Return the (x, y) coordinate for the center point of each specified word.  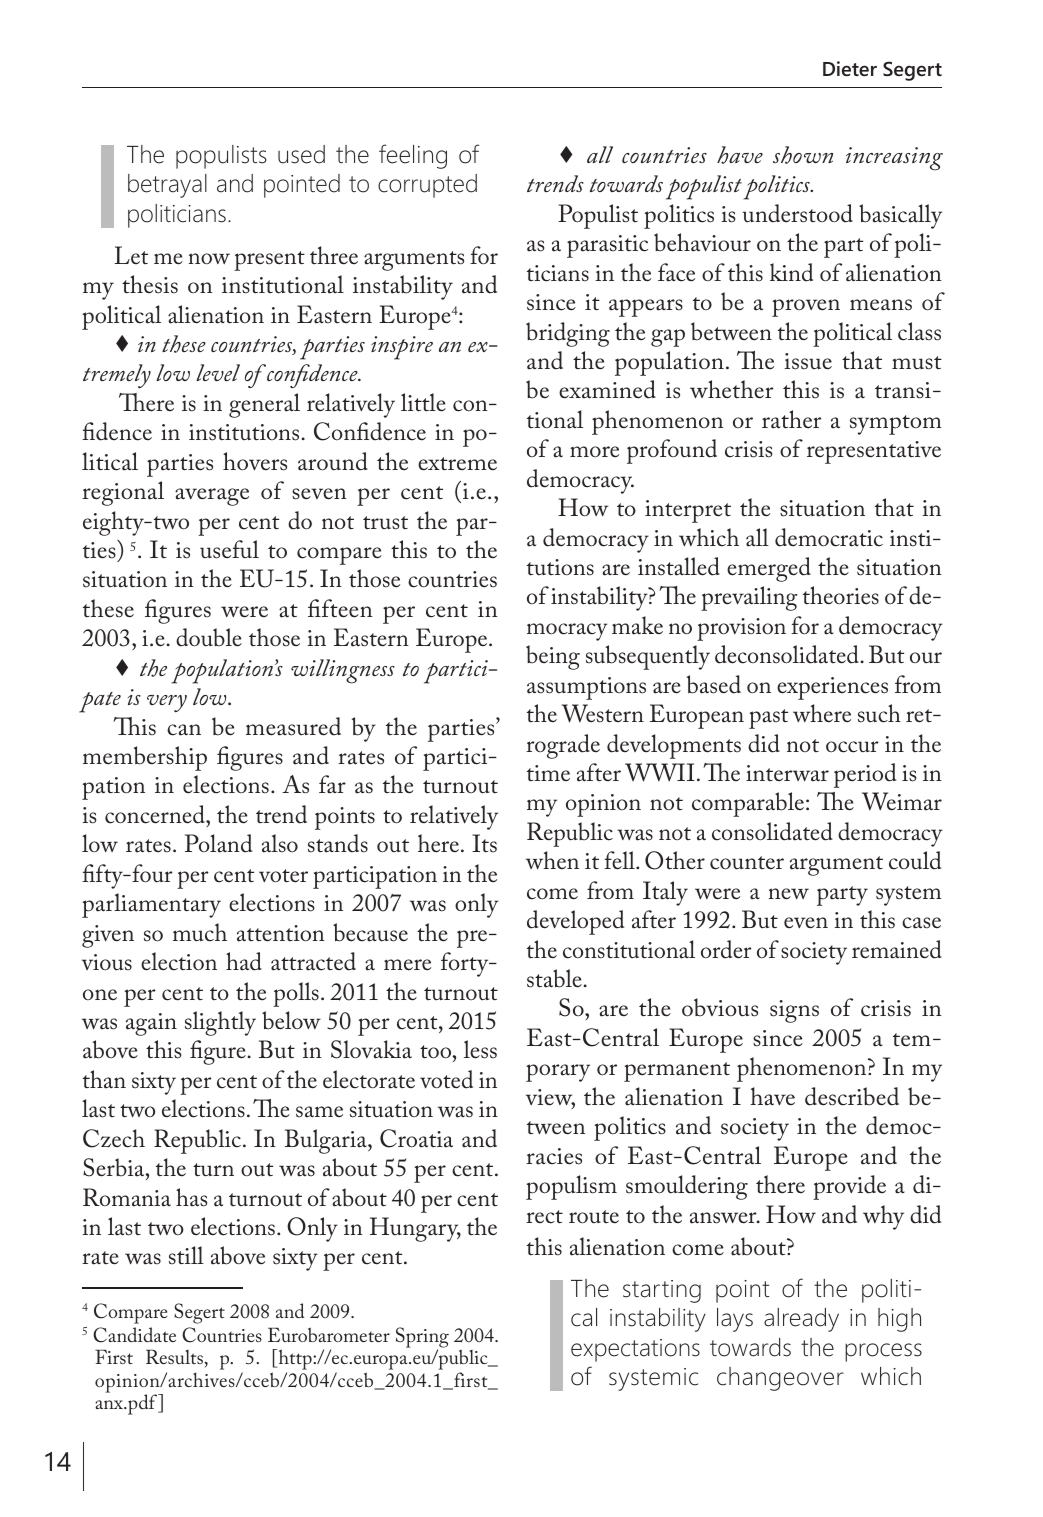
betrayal (167, 186)
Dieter (850, 68)
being (553, 657)
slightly (220, 1023)
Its (484, 843)
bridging (568, 334)
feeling (413, 156)
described (852, 1096)
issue (808, 361)
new (789, 894)
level (218, 372)
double (209, 637)
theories (841, 595)
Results (174, 1356)
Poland (218, 843)
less (480, 1049)
